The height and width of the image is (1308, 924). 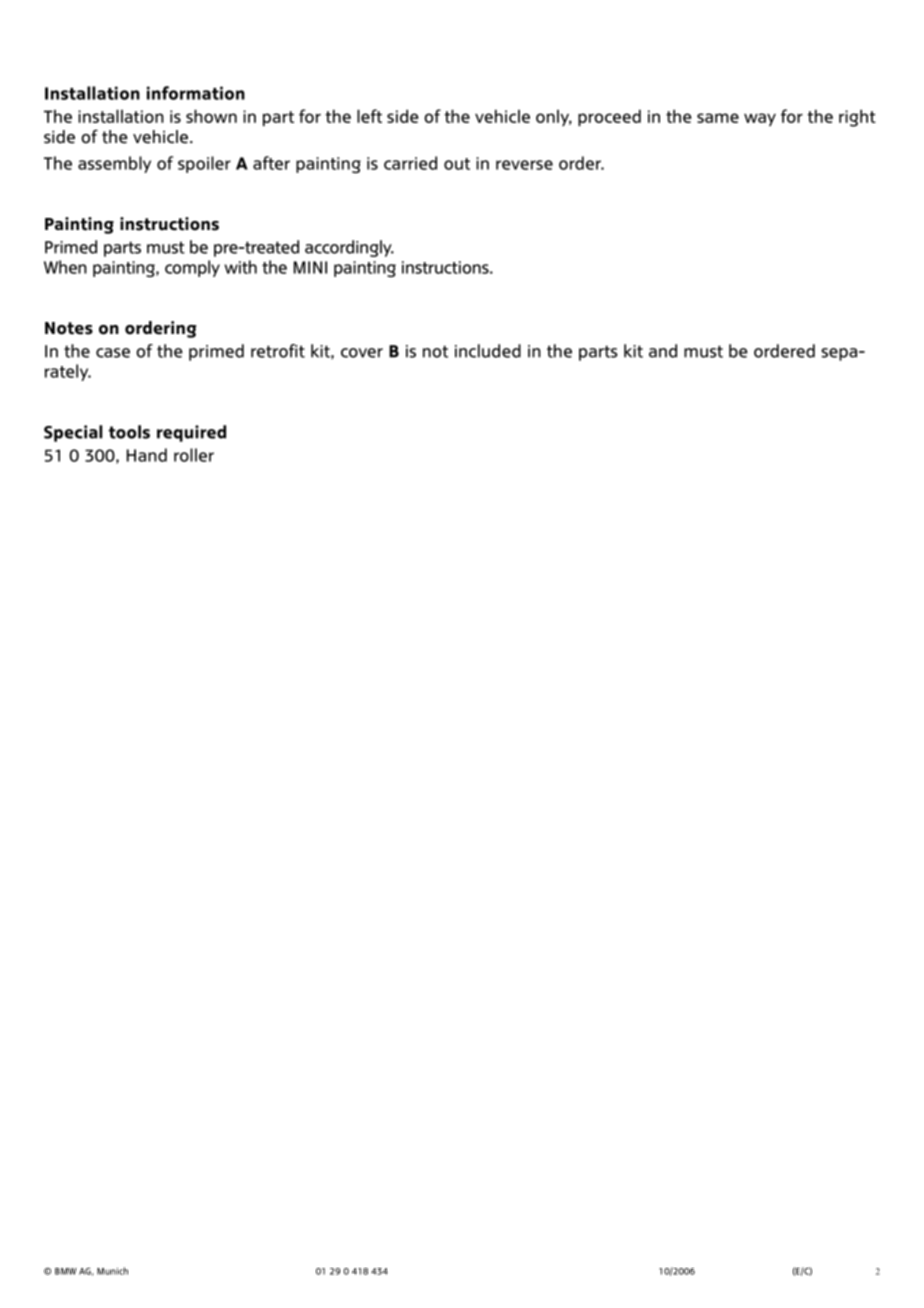 I want to click on Hand, so click(x=147, y=455).
